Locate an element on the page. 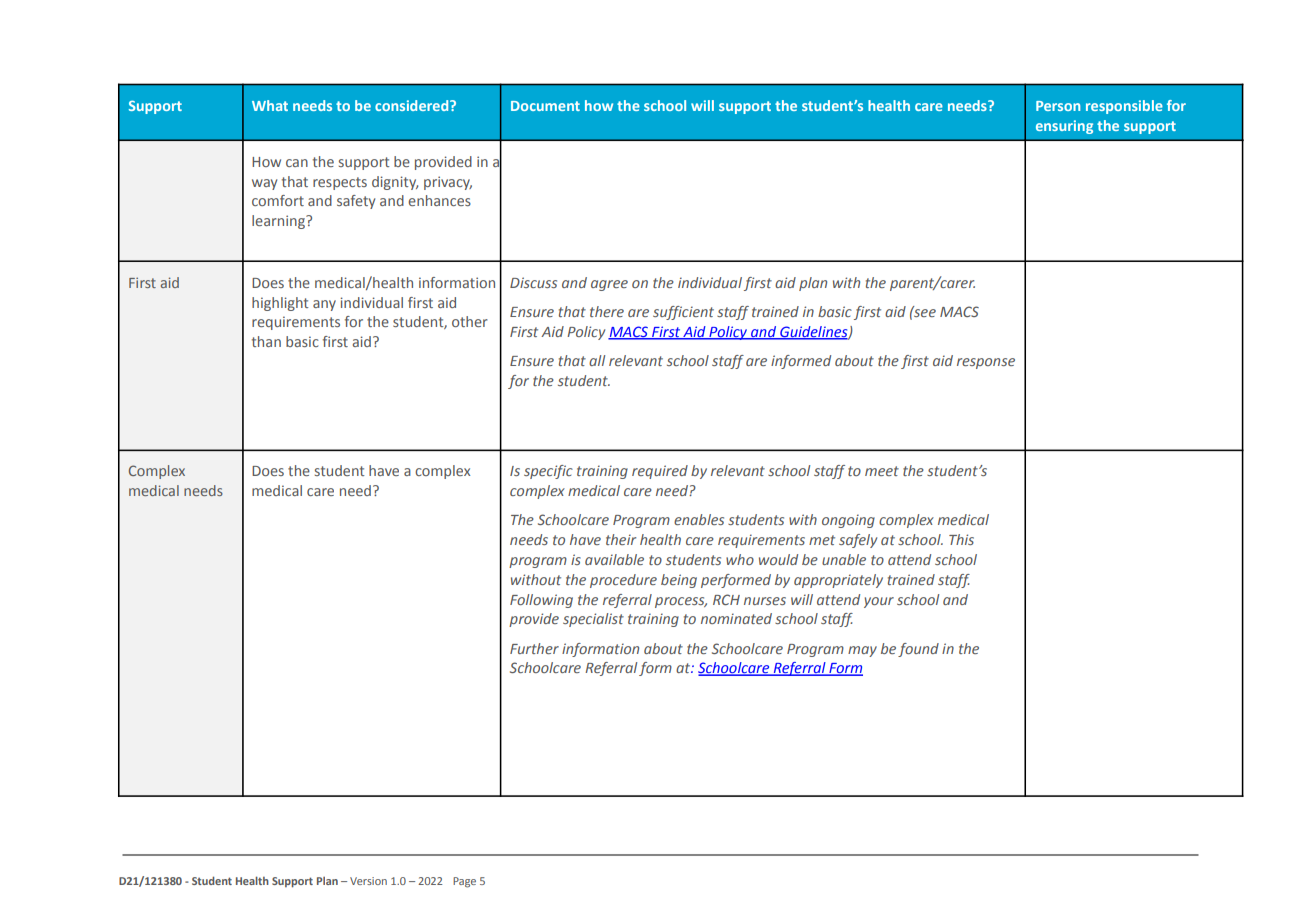 Image resolution: width=1307 pixels, height=924 pixels. than is located at coordinates (266, 341).
